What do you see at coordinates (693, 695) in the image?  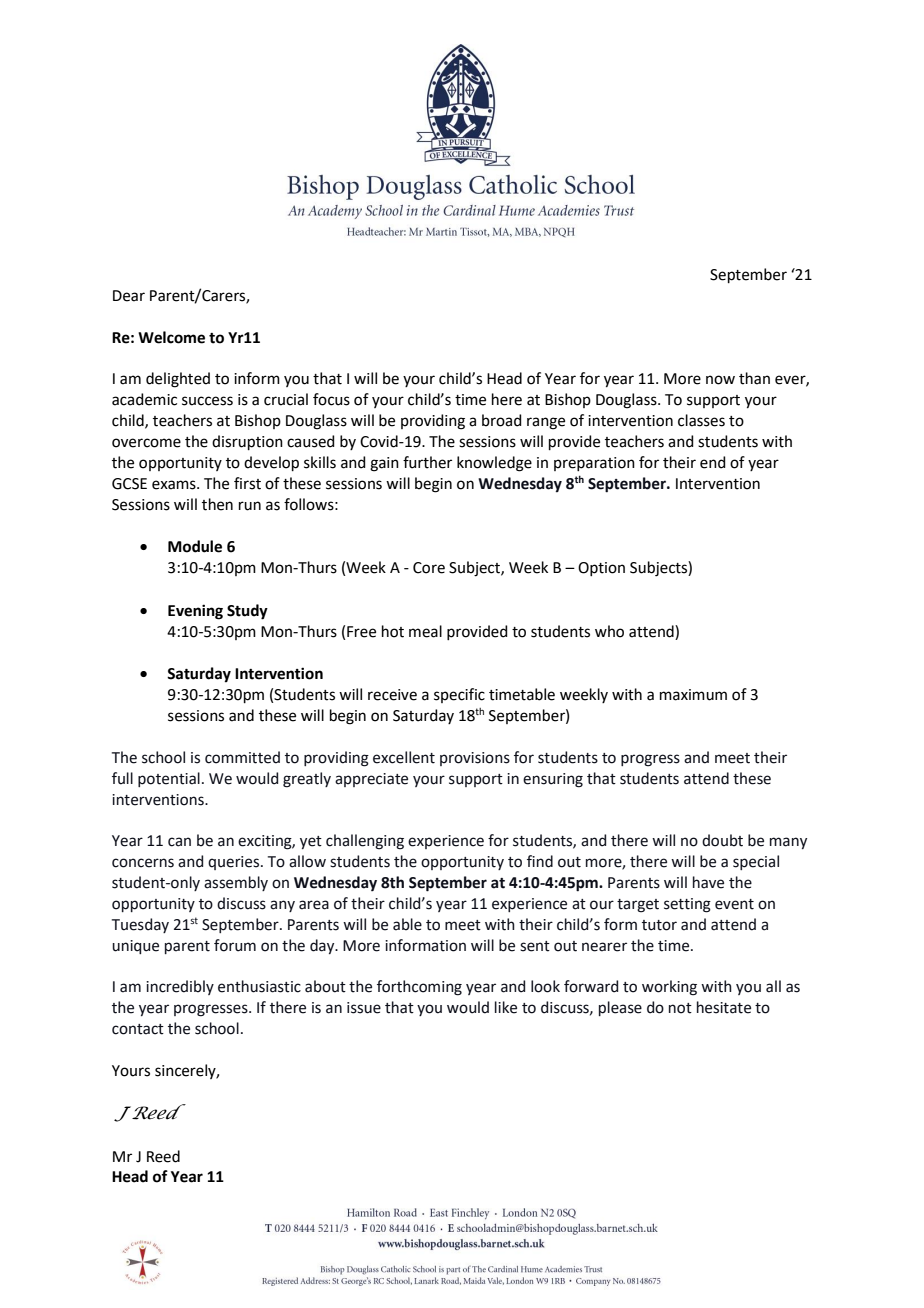 I see `maximum` at bounding box center [693, 695].
